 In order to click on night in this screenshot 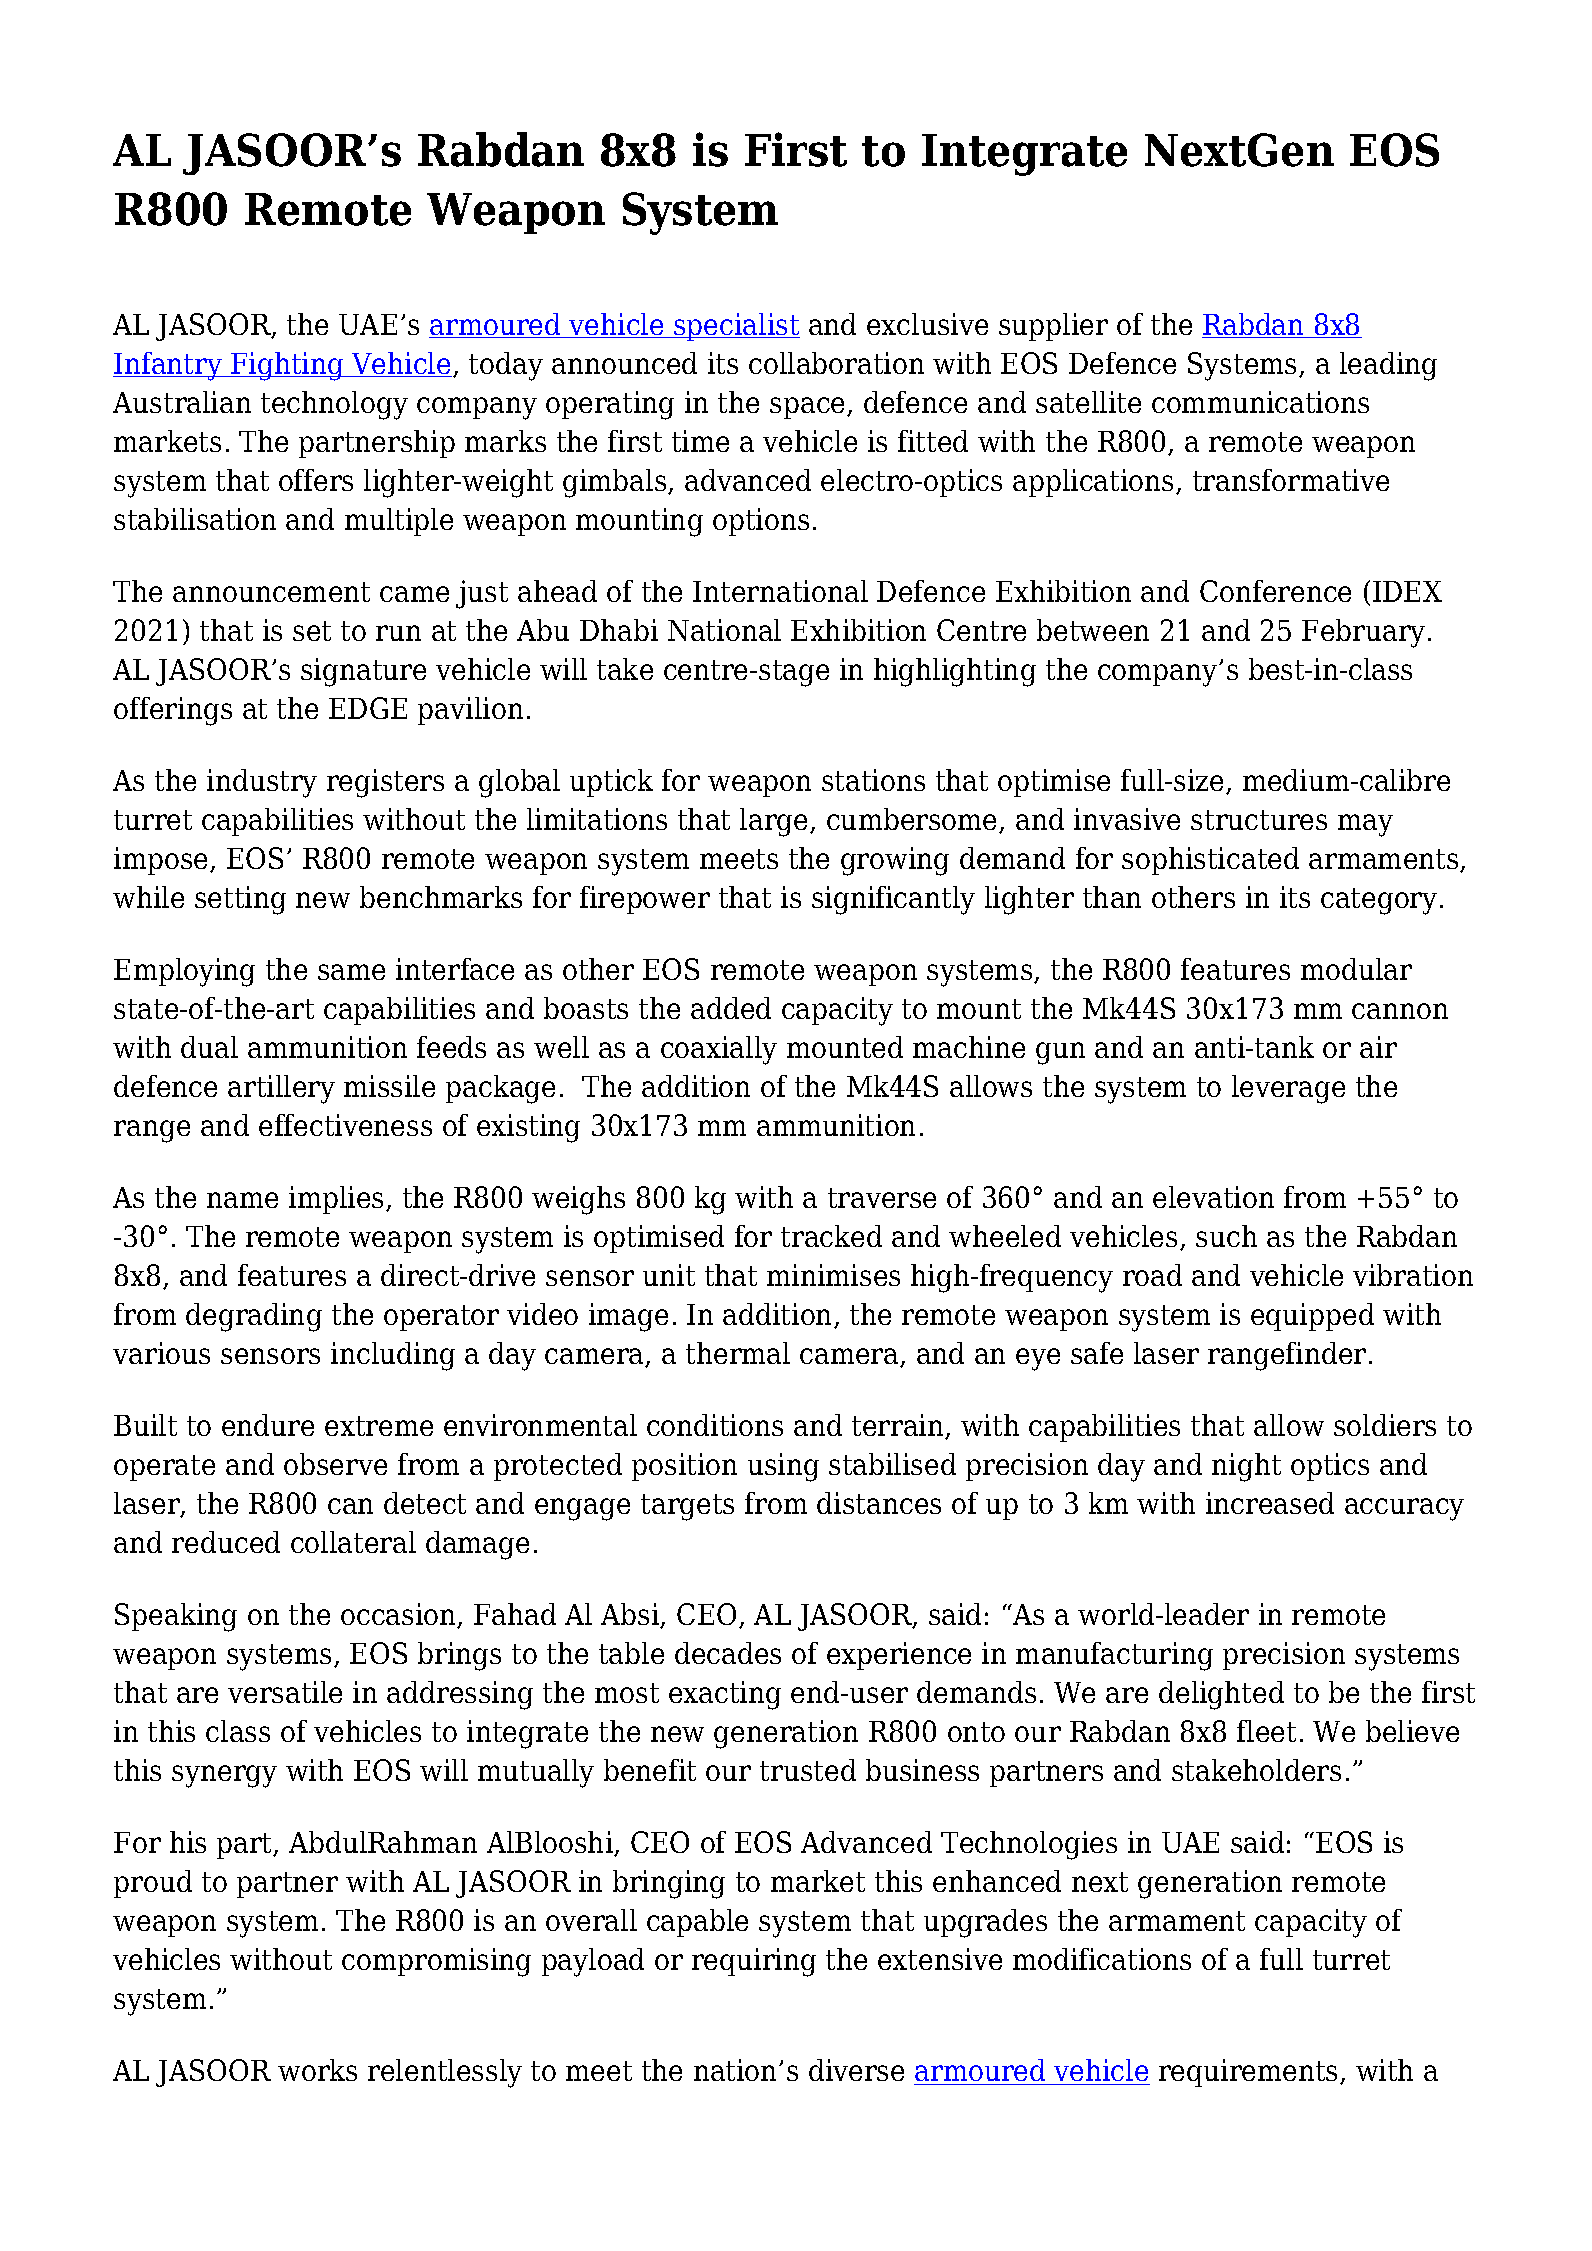, I will do `click(1246, 1467)`.
